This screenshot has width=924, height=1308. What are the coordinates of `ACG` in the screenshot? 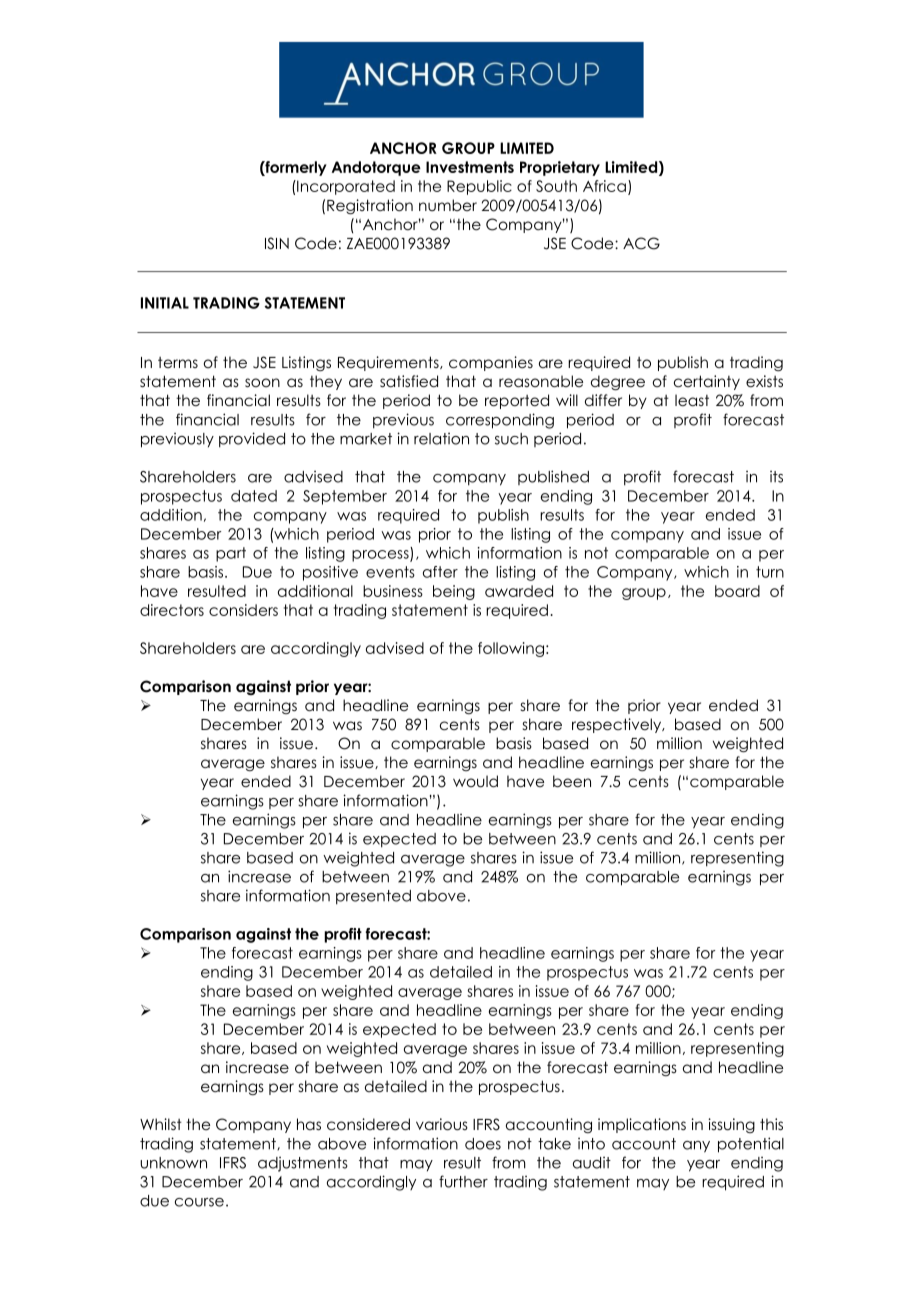 It's located at (641, 243).
